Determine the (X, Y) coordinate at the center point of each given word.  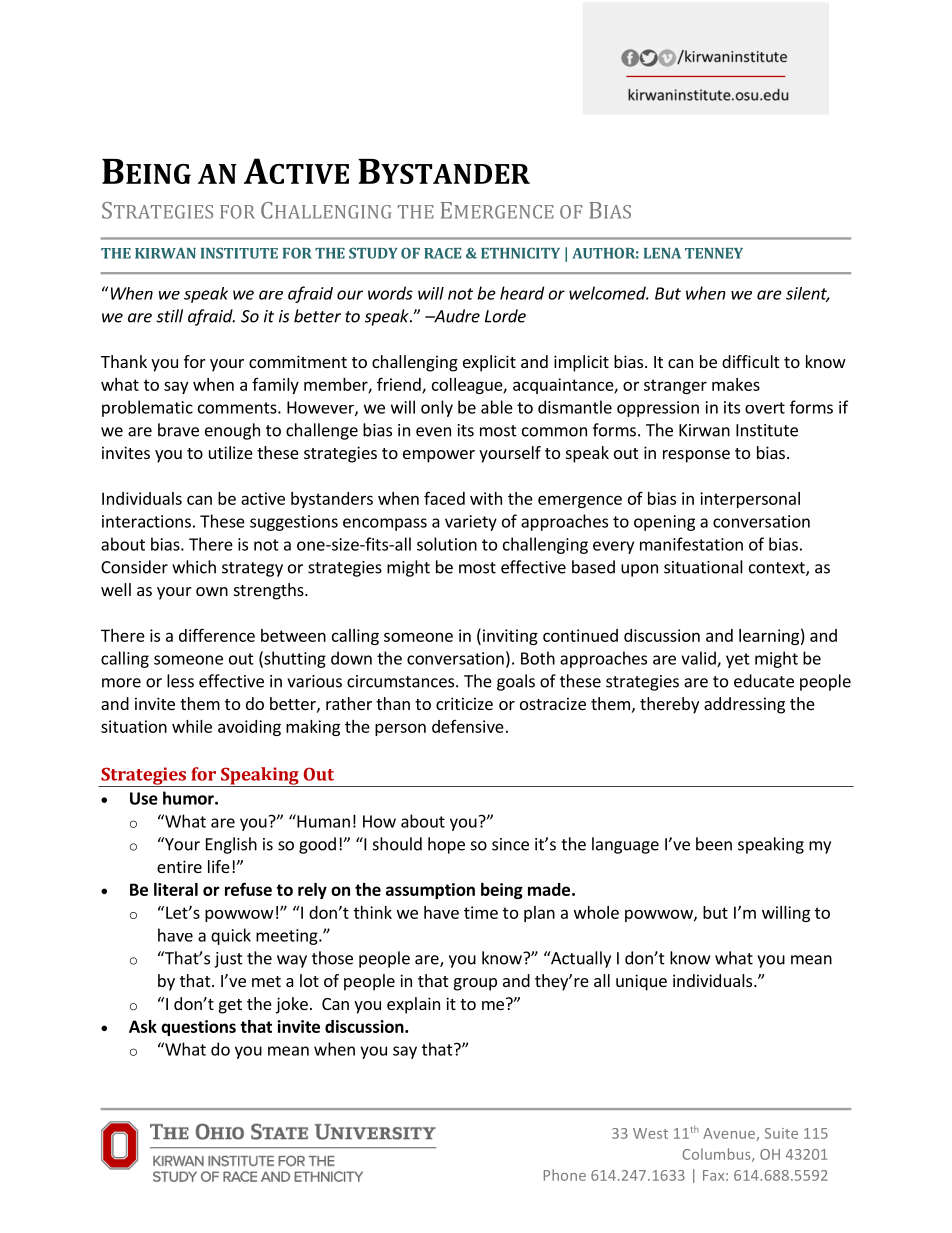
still (169, 316)
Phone (565, 1175)
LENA (662, 253)
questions (198, 1028)
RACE (443, 253)
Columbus (717, 1155)
